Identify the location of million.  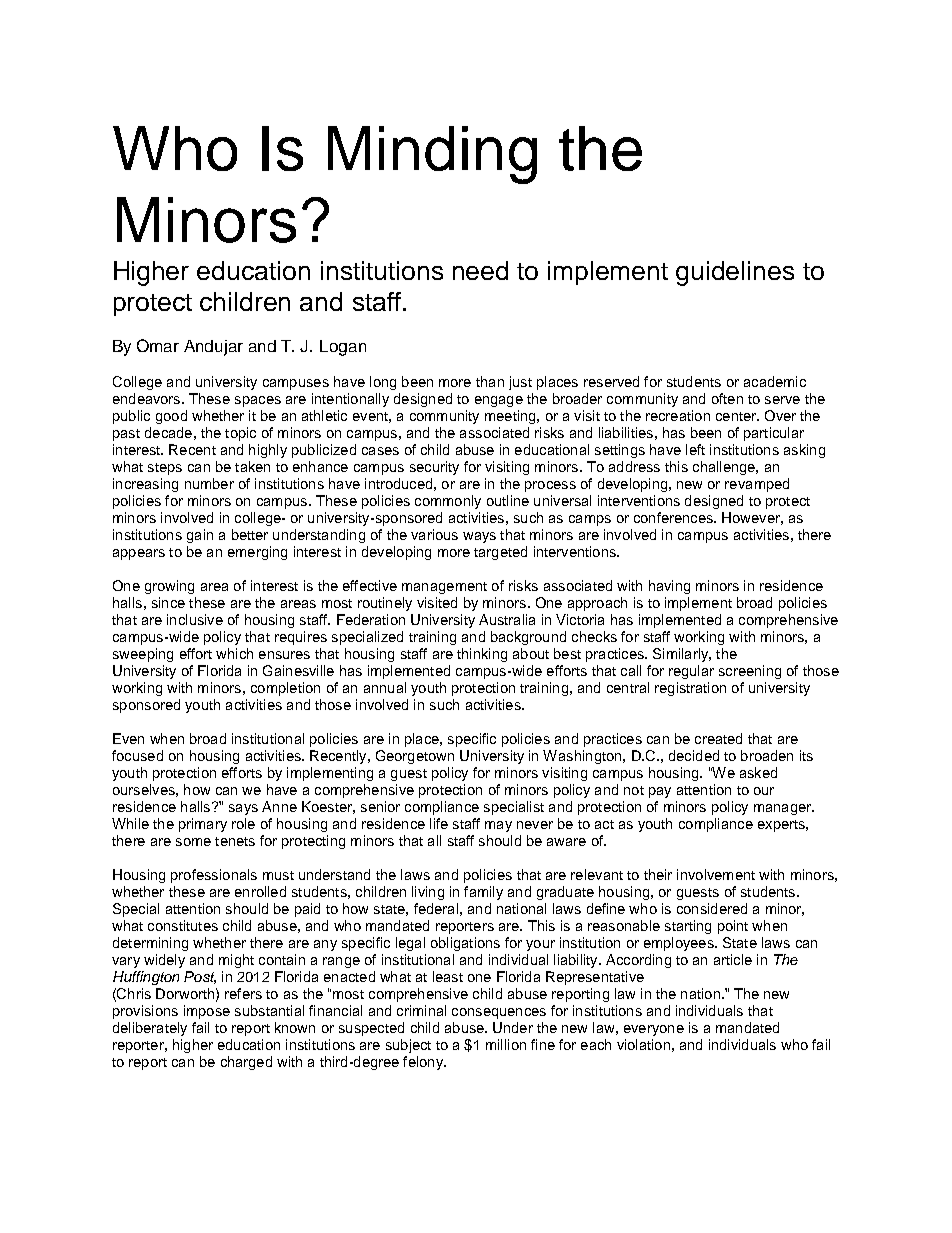
(506, 1044).
